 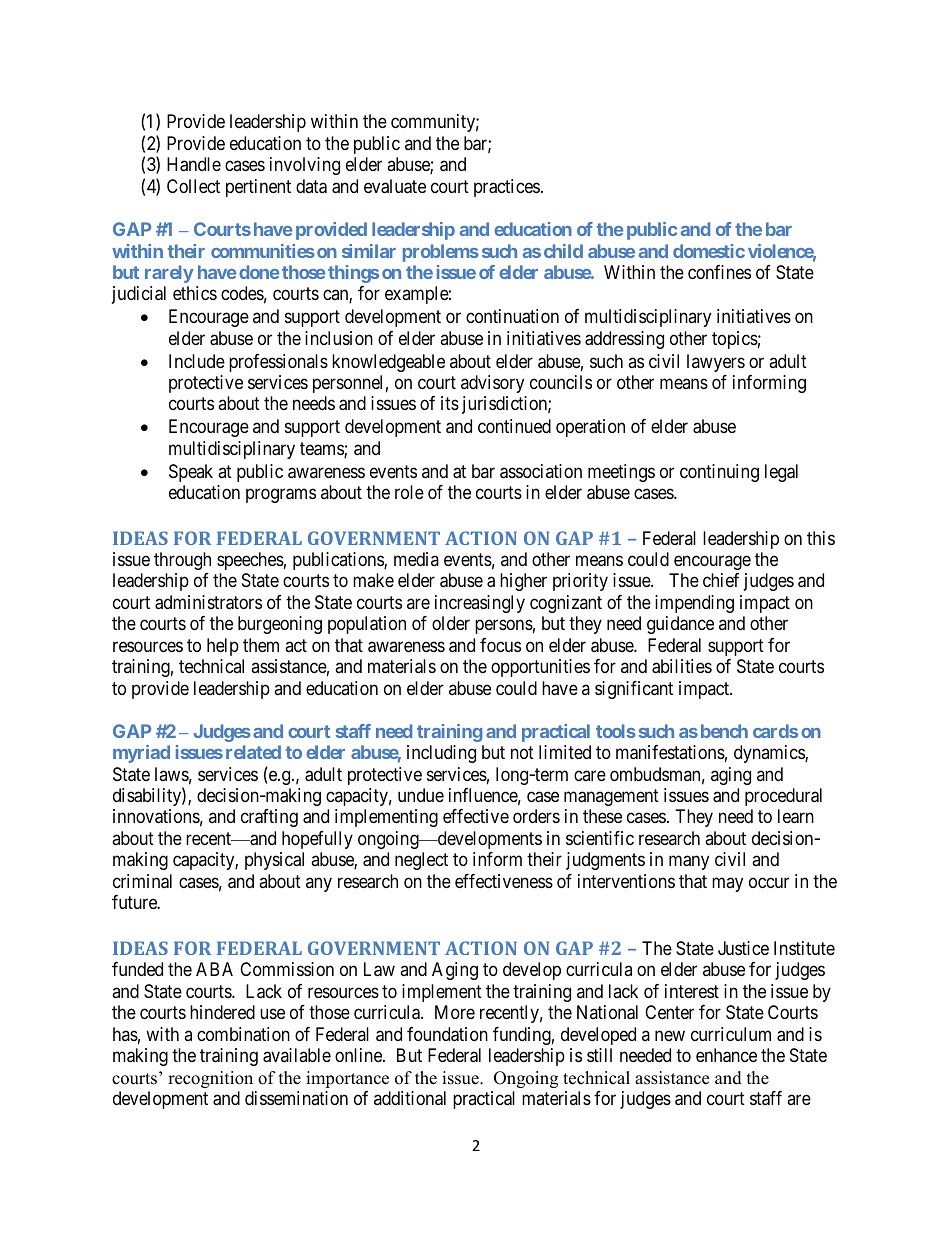 I want to click on association, so click(x=541, y=471).
